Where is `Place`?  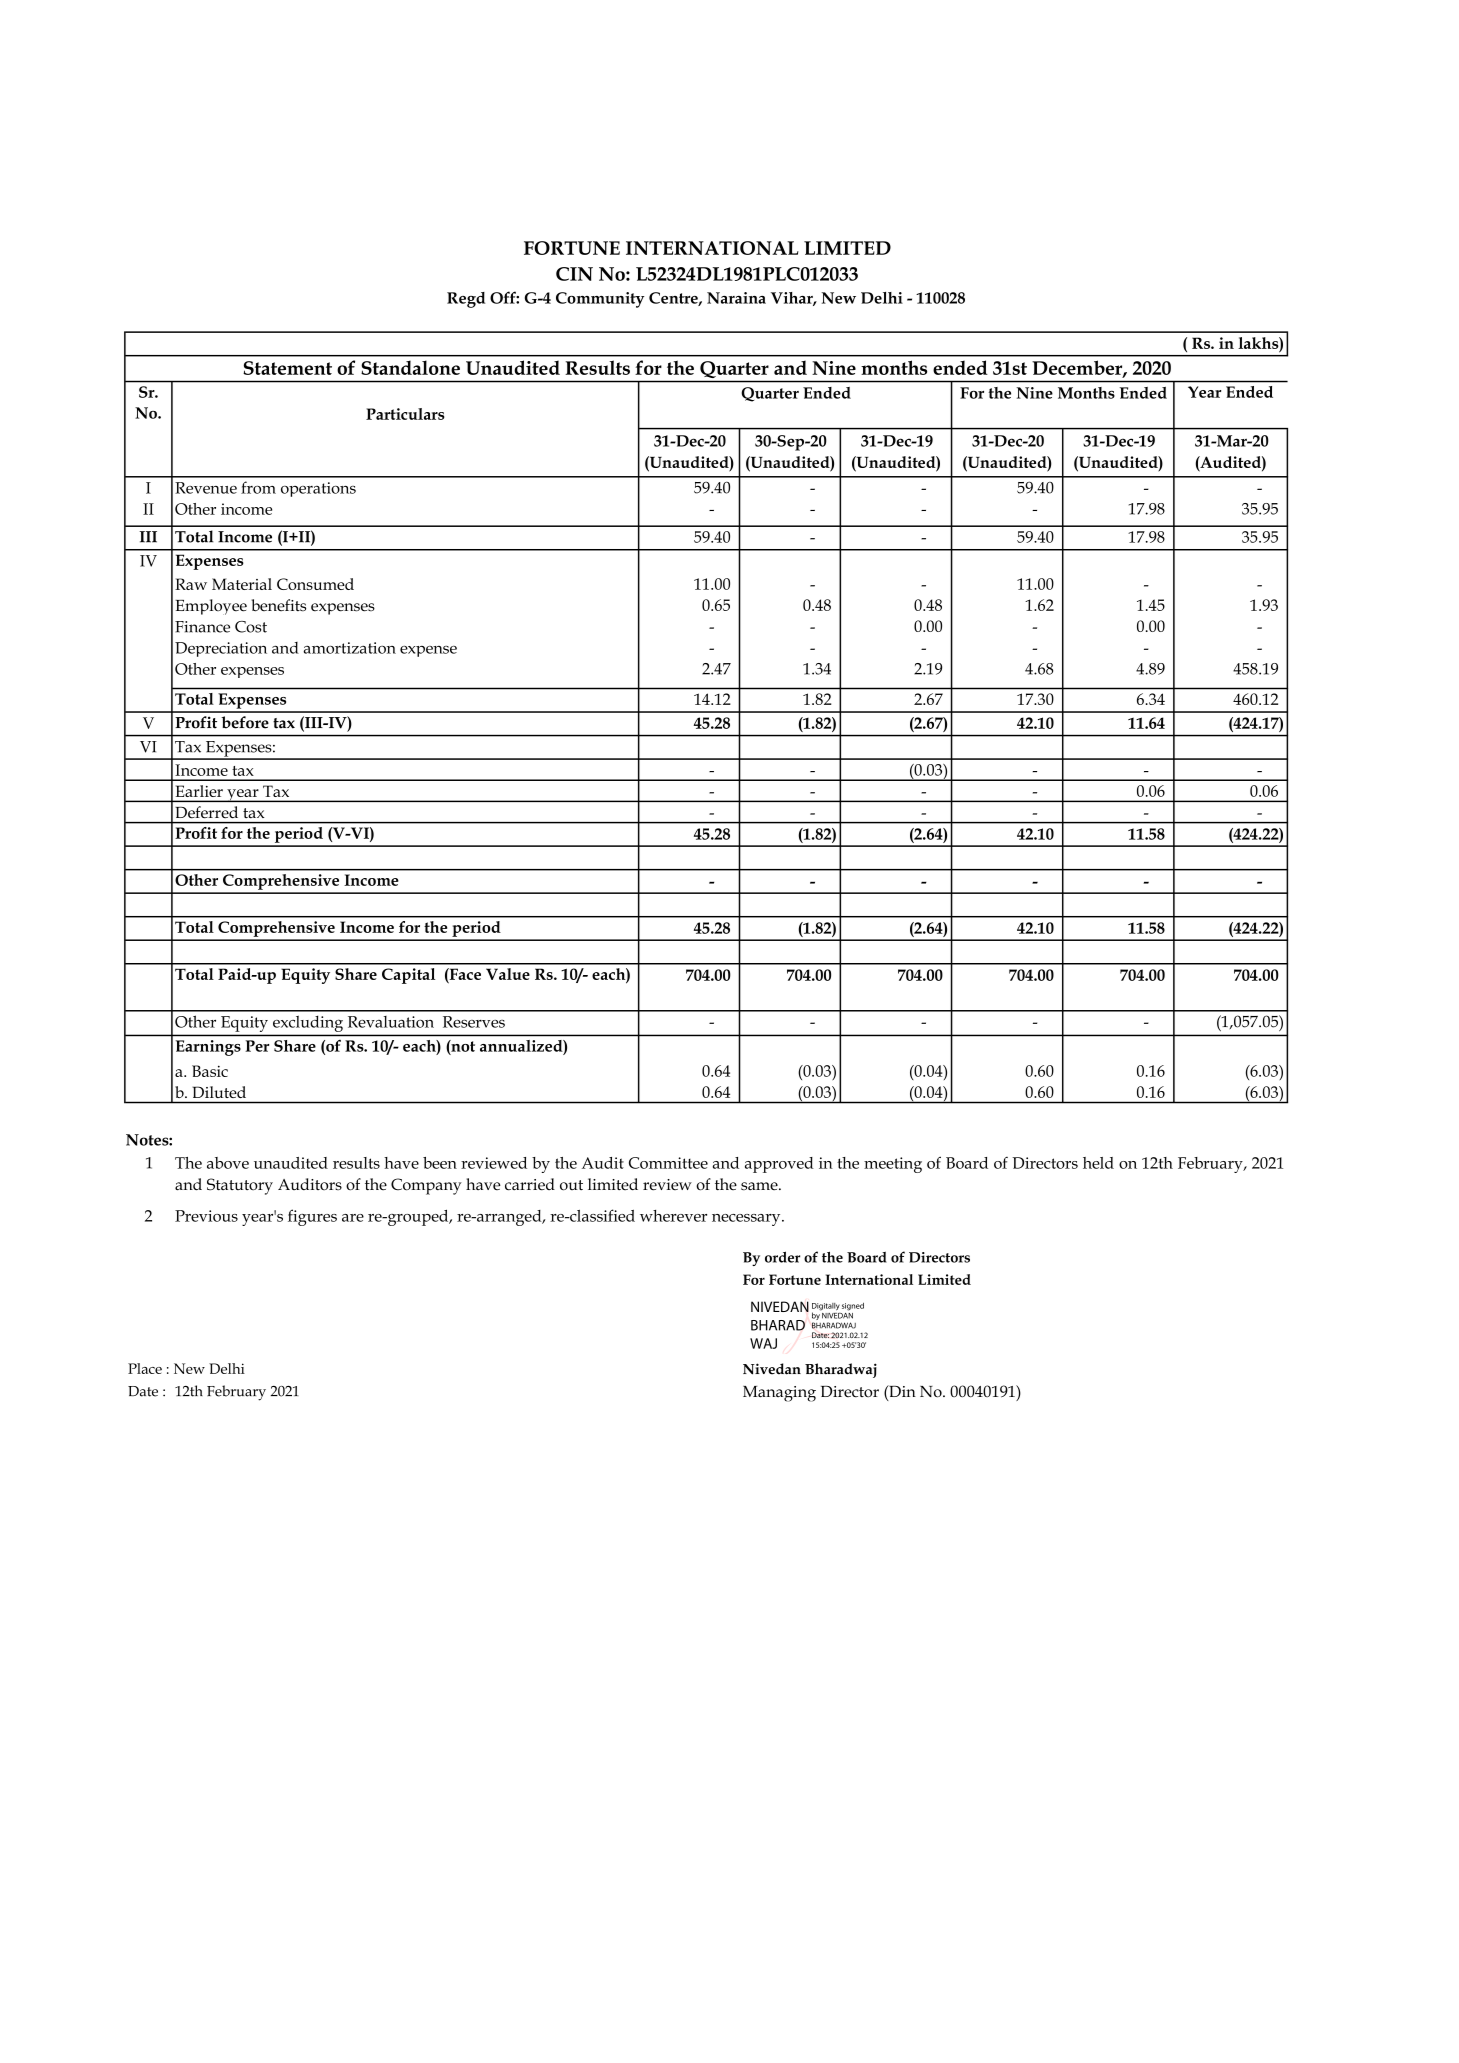
Place is located at coordinates (145, 1368).
